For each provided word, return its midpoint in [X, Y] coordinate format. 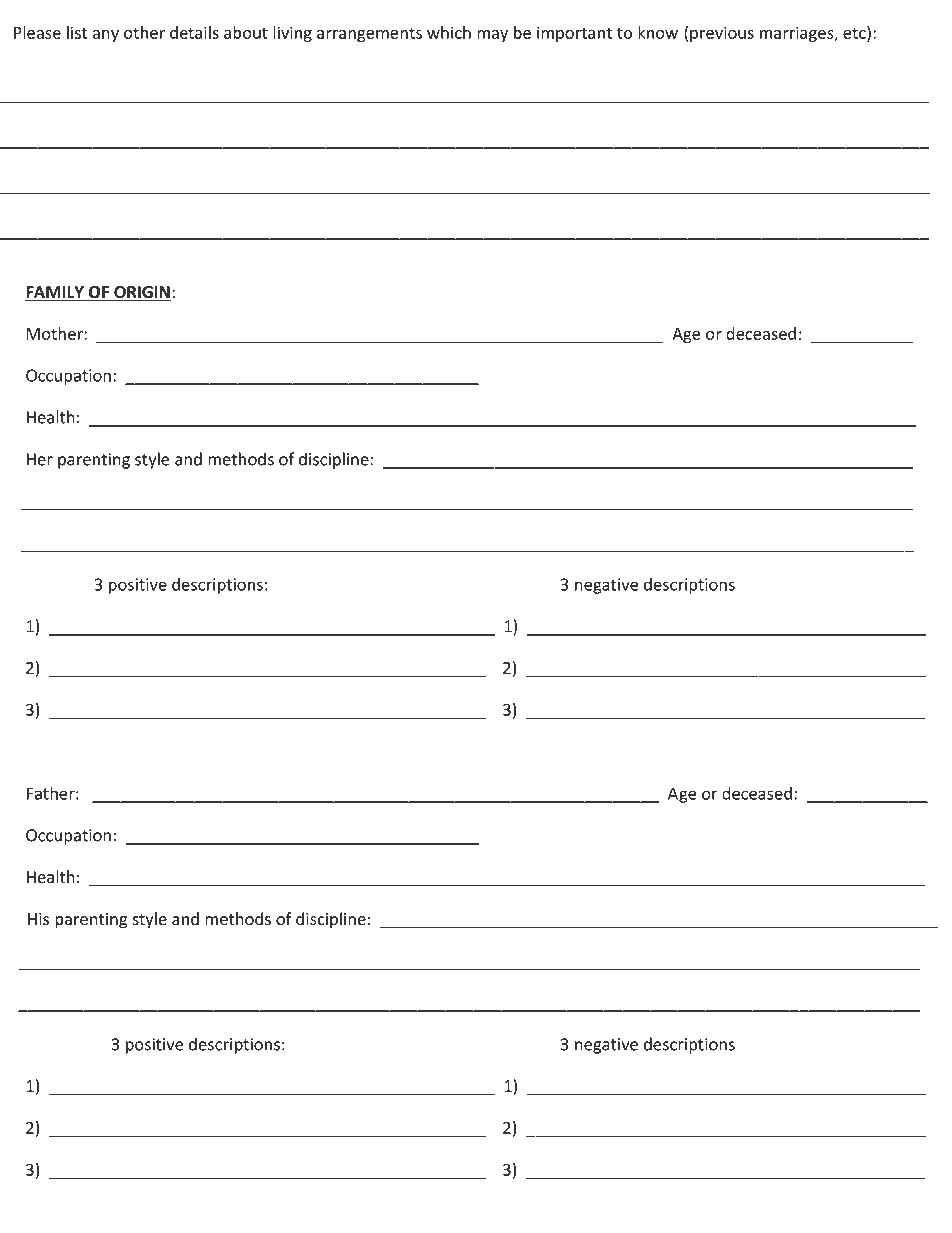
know [658, 32]
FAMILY [55, 293]
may [492, 36]
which [449, 32]
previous [722, 34]
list [77, 32]
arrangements [369, 34]
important [574, 34]
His [38, 919]
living [292, 34]
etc [855, 32]
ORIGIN [142, 293]
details [194, 32]
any [105, 36]
